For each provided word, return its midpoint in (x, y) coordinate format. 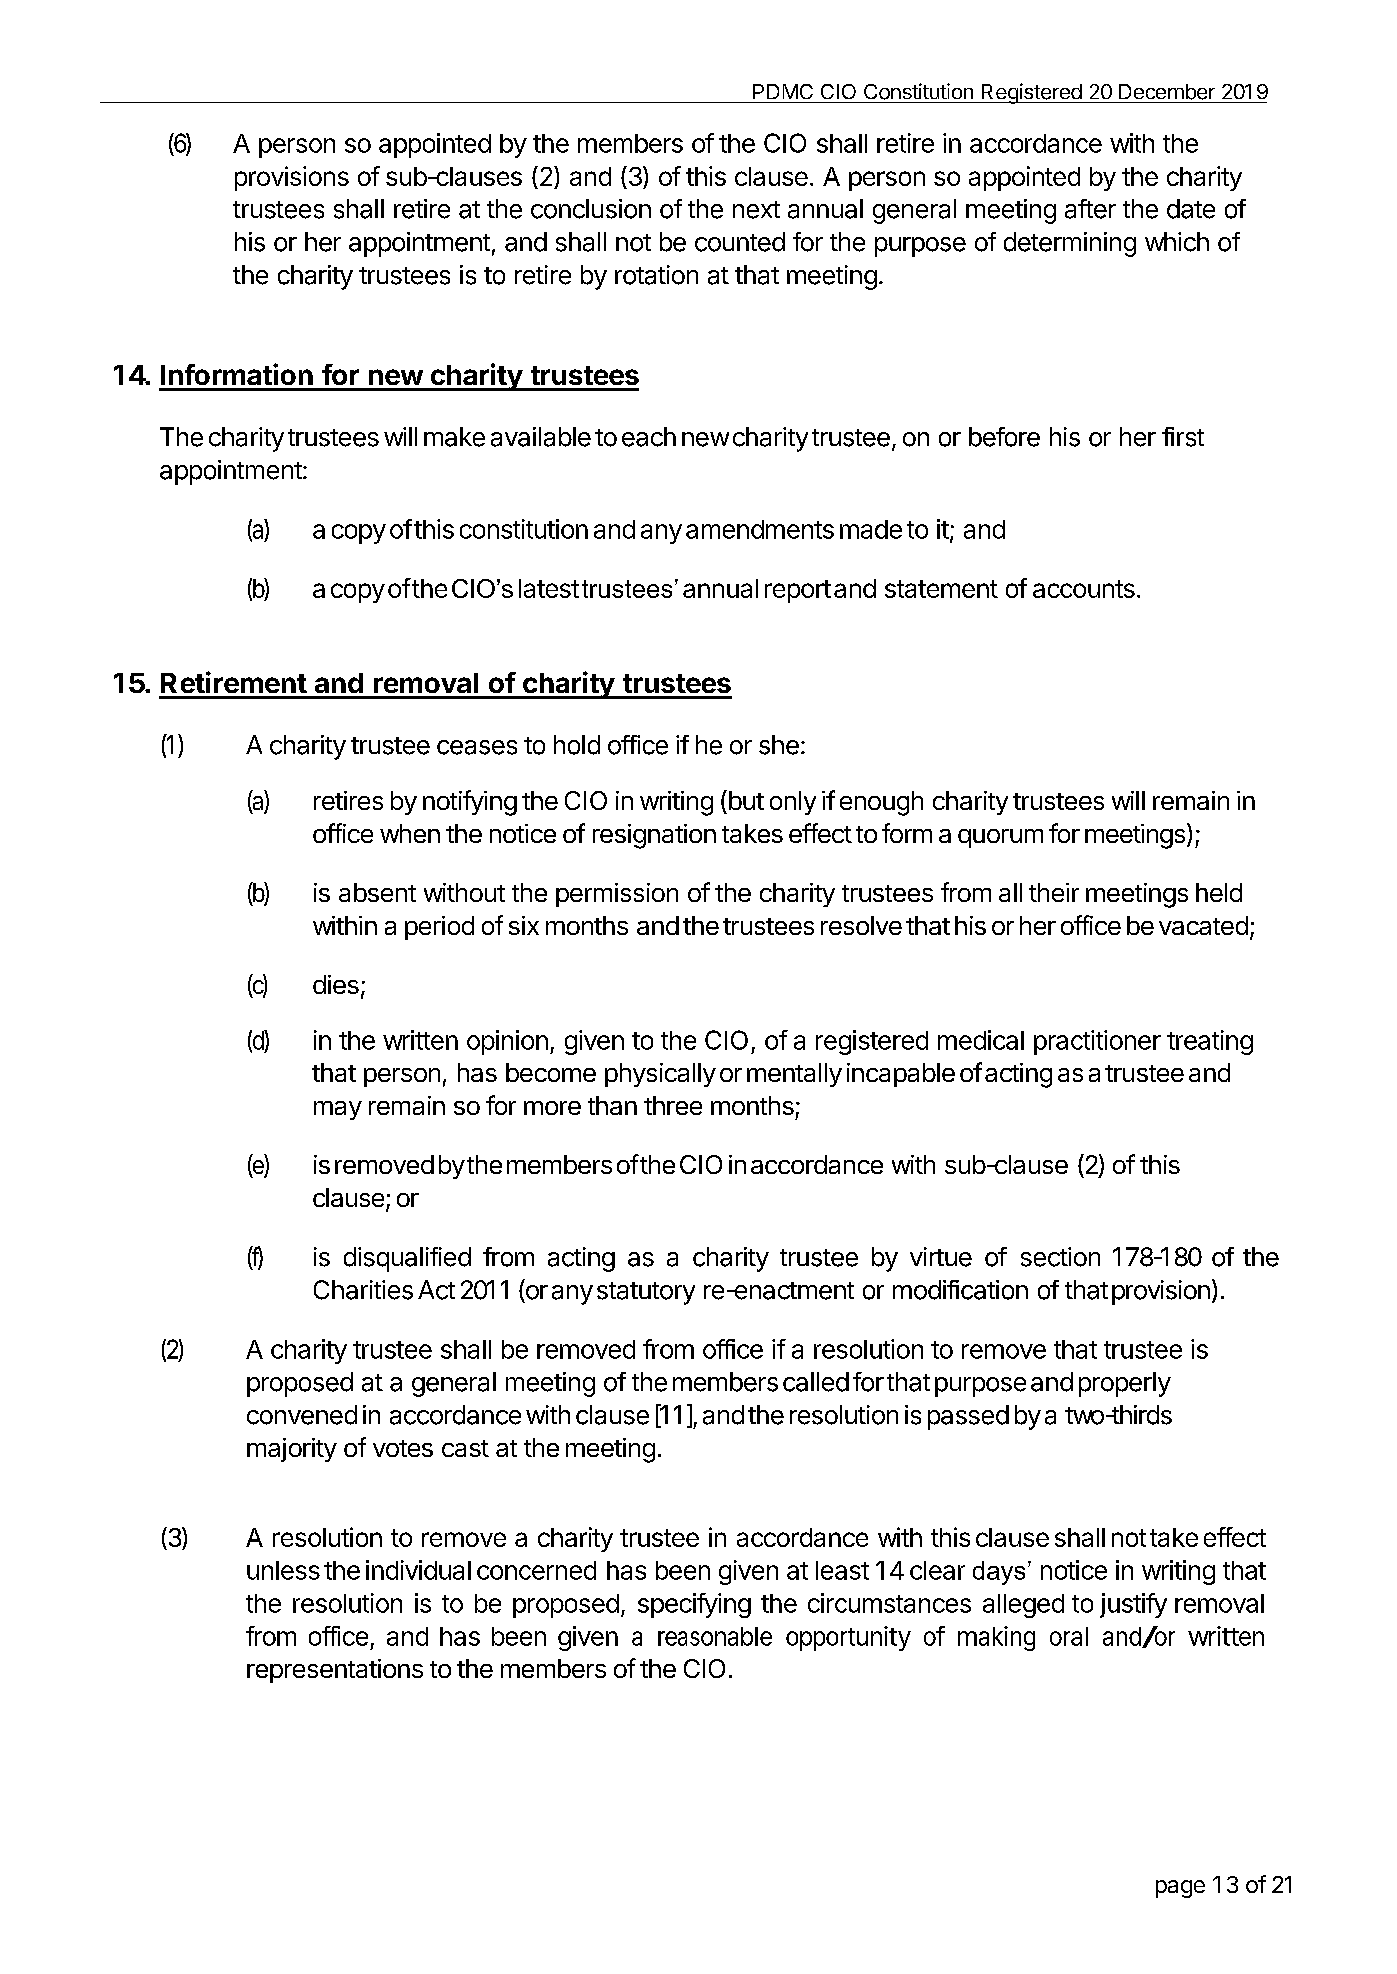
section (1060, 1257)
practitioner (1097, 1042)
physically (660, 1075)
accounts (1084, 589)
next (756, 210)
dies (336, 984)
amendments (760, 529)
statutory (646, 1293)
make (454, 437)
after (1090, 209)
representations (335, 1671)
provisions (292, 178)
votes (403, 1448)
